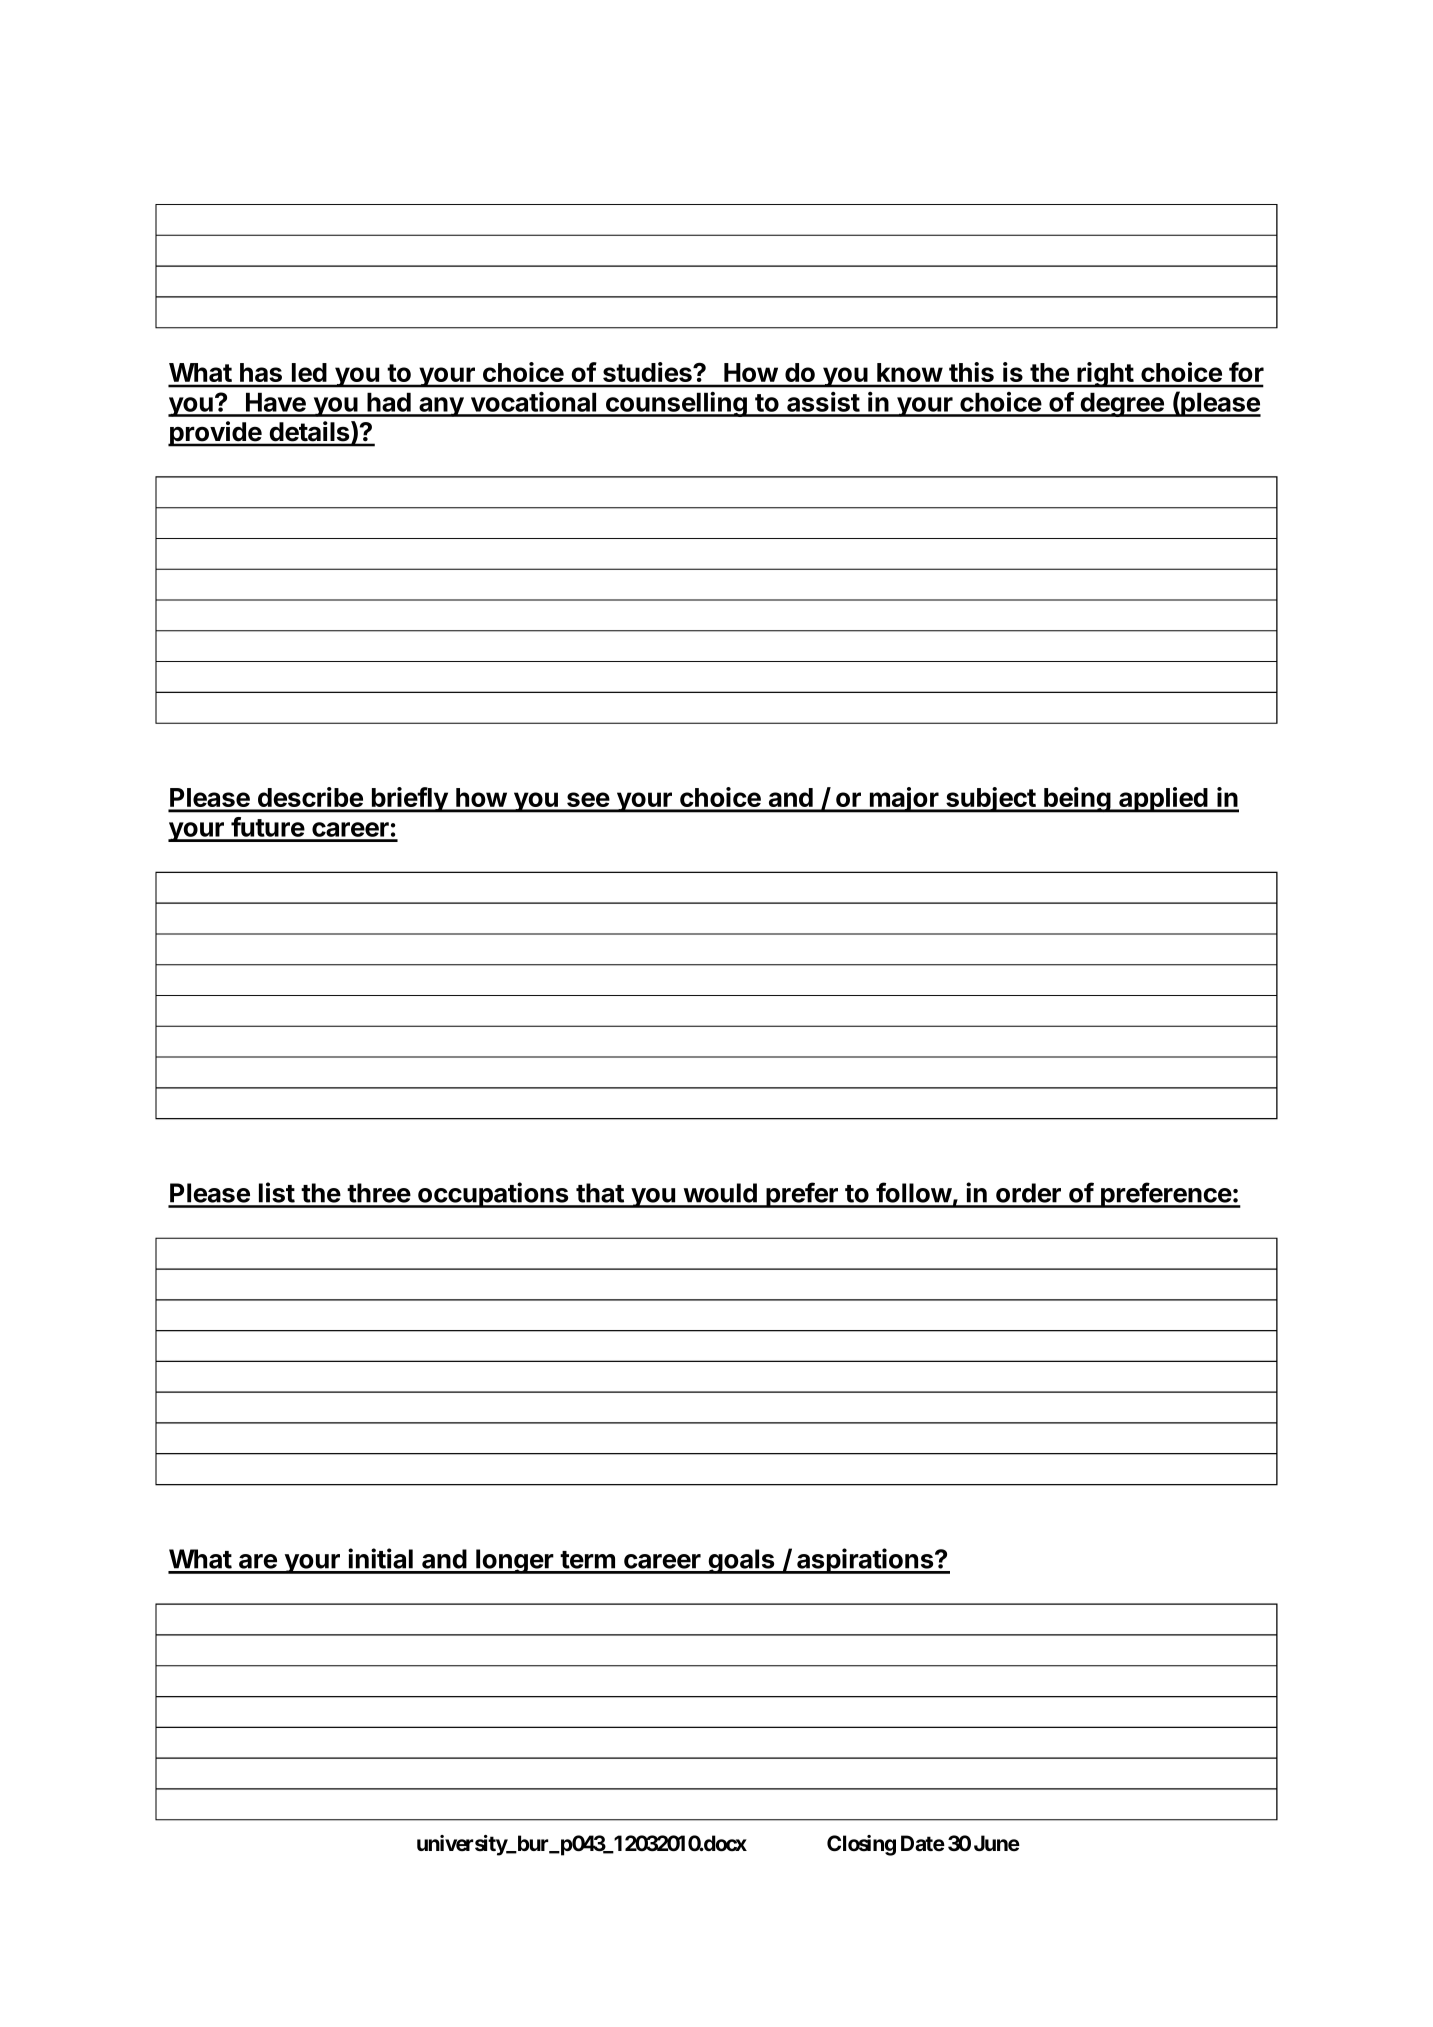  Describe the element at coordinates (1163, 800) in the screenshot. I see `applied` at that location.
